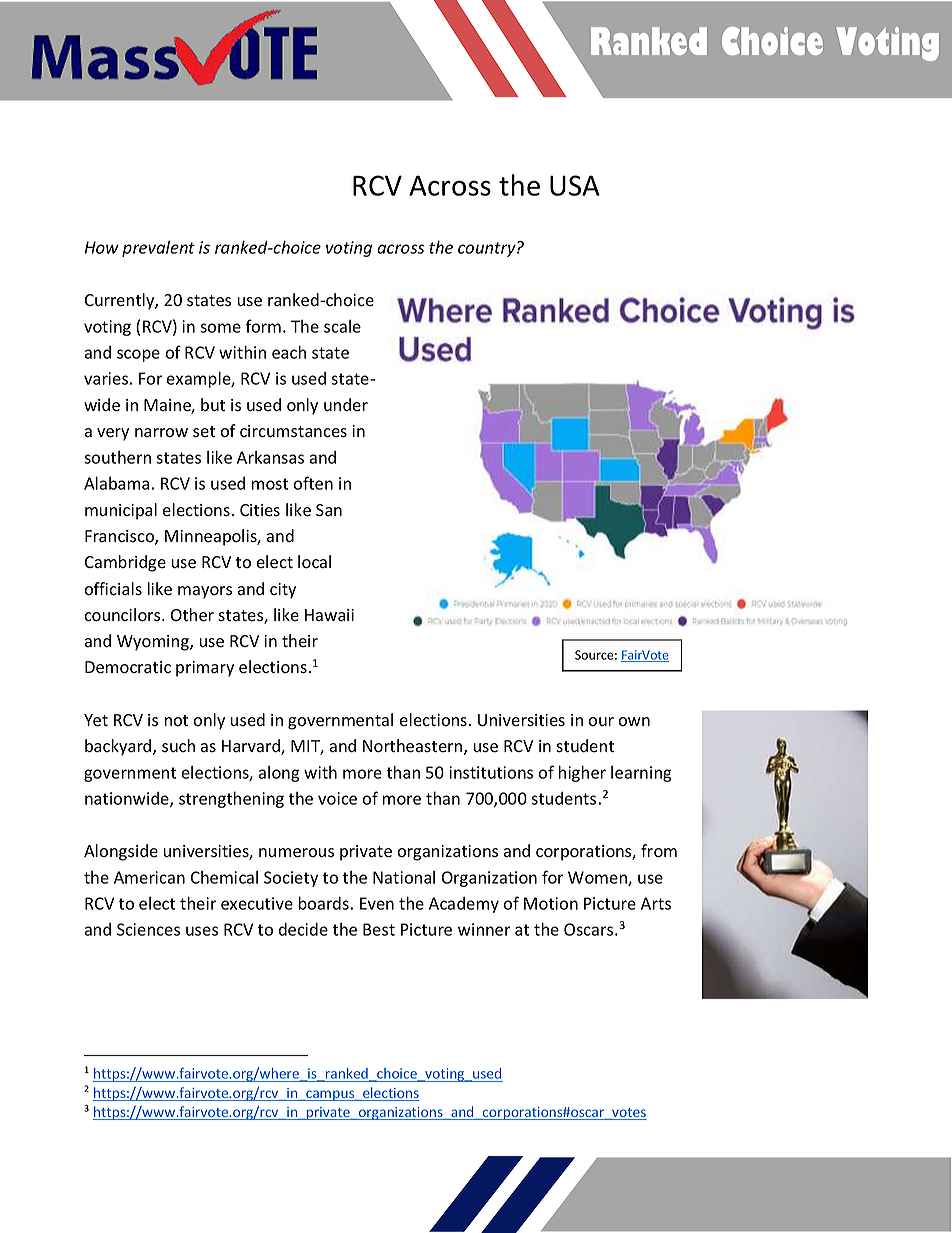 The image size is (952, 1233). Describe the element at coordinates (342, 326) in the screenshot. I see `scale` at that location.
